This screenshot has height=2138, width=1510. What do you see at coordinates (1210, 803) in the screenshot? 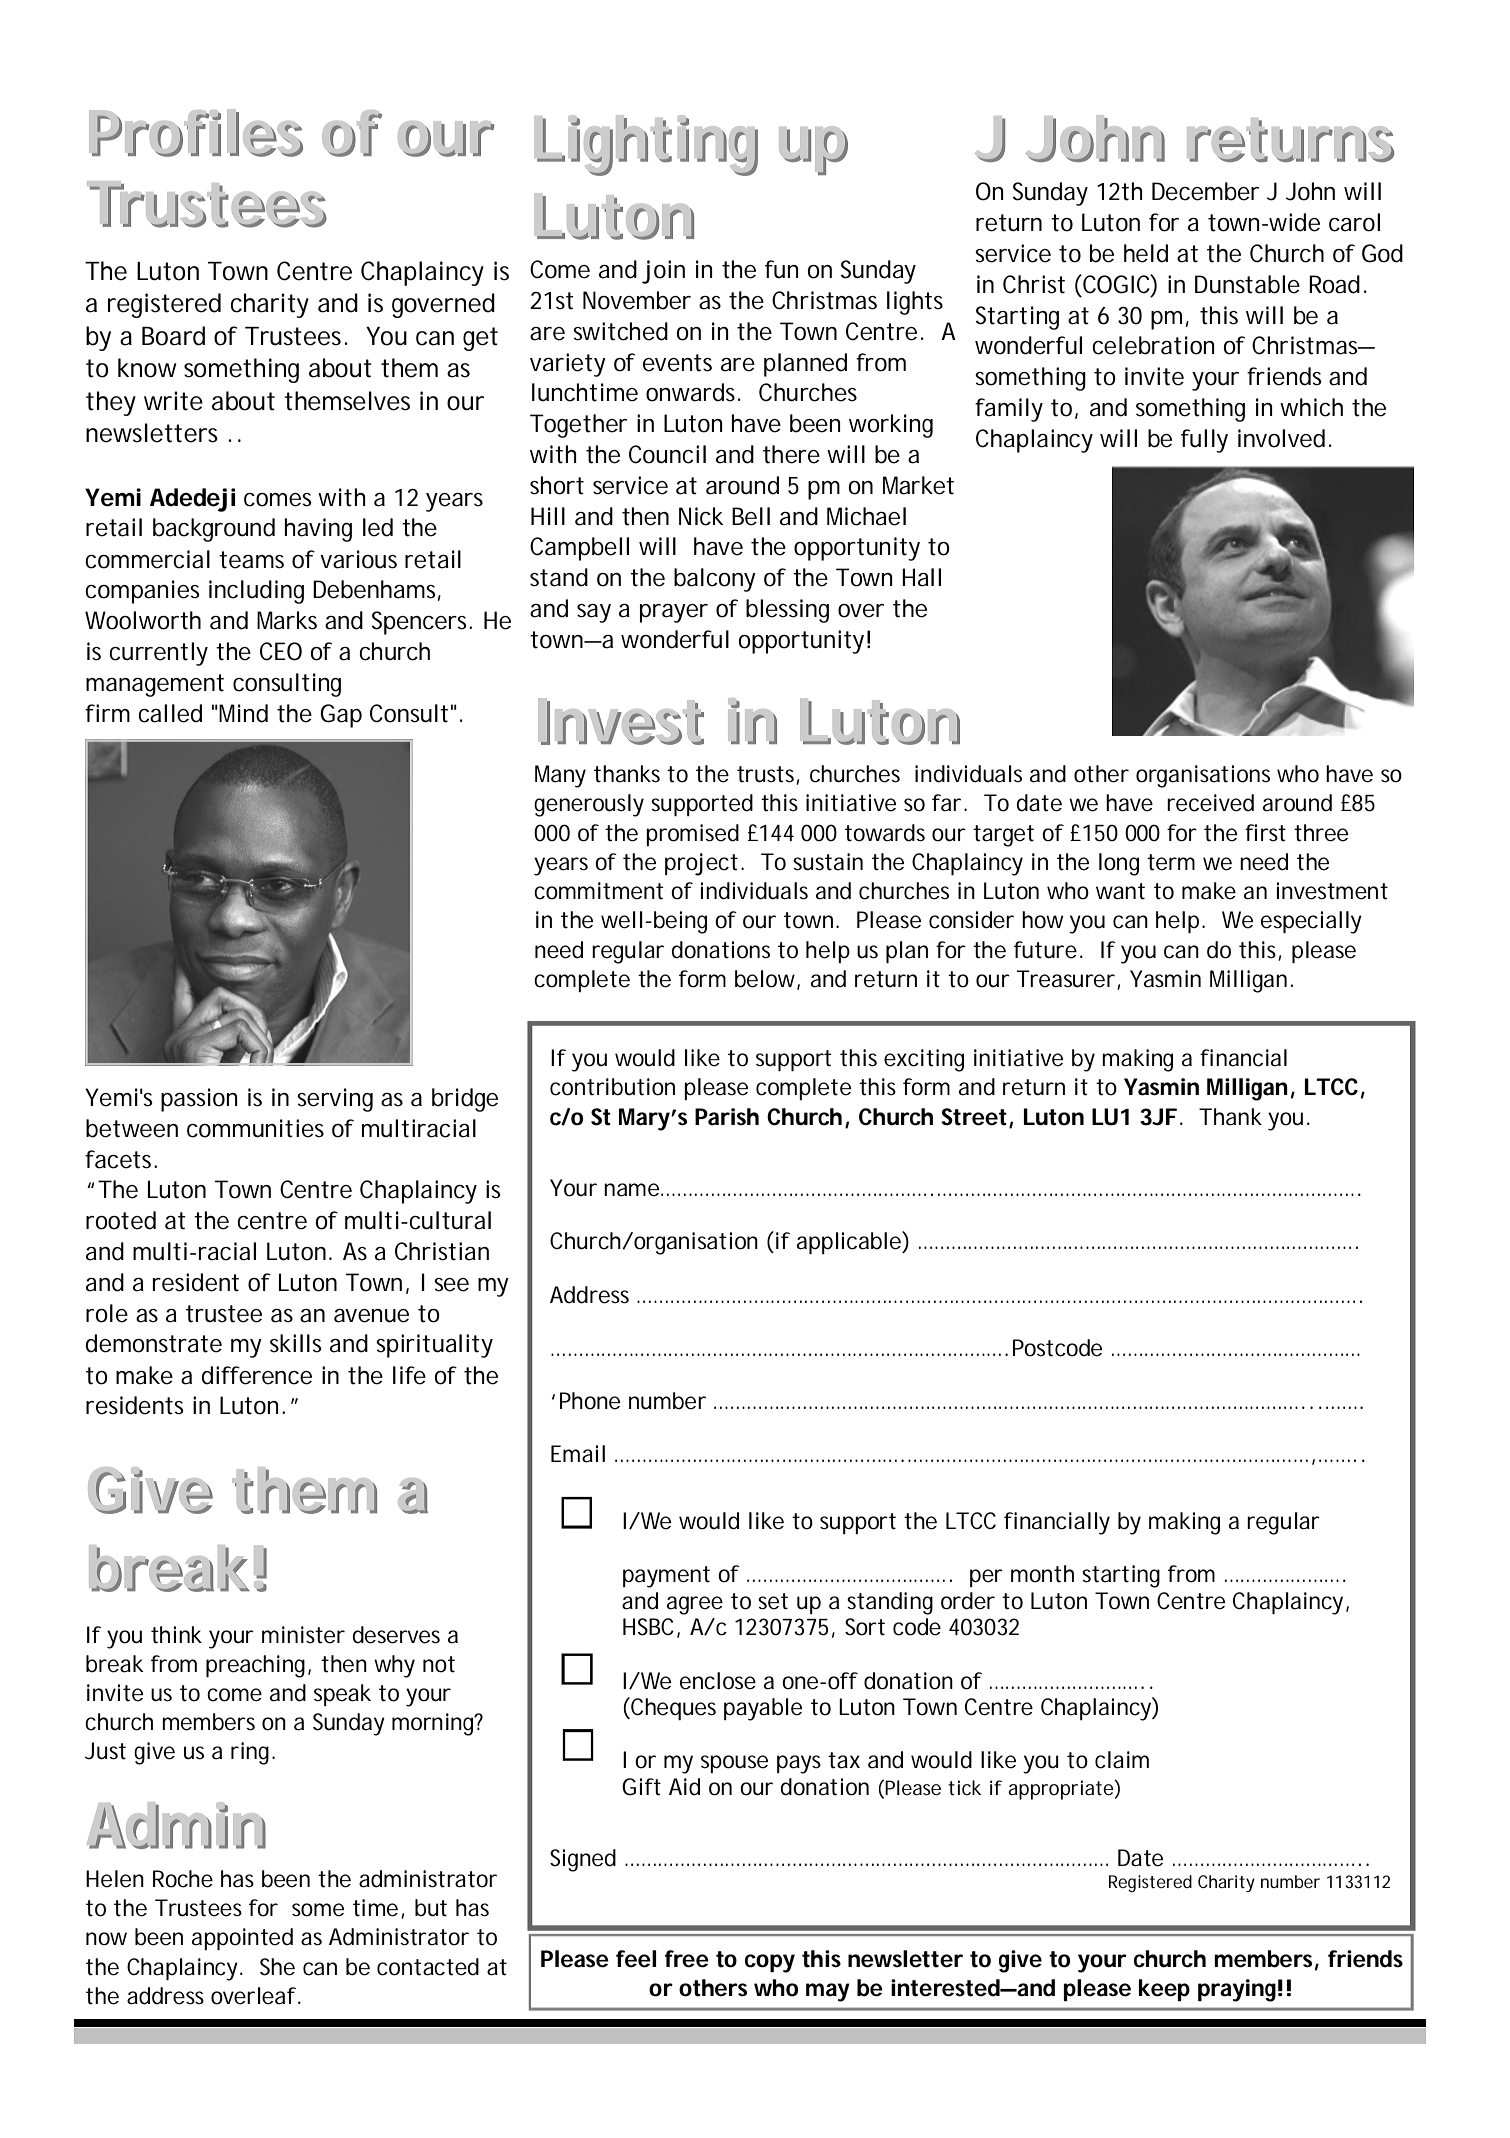
I see `received` at bounding box center [1210, 803].
